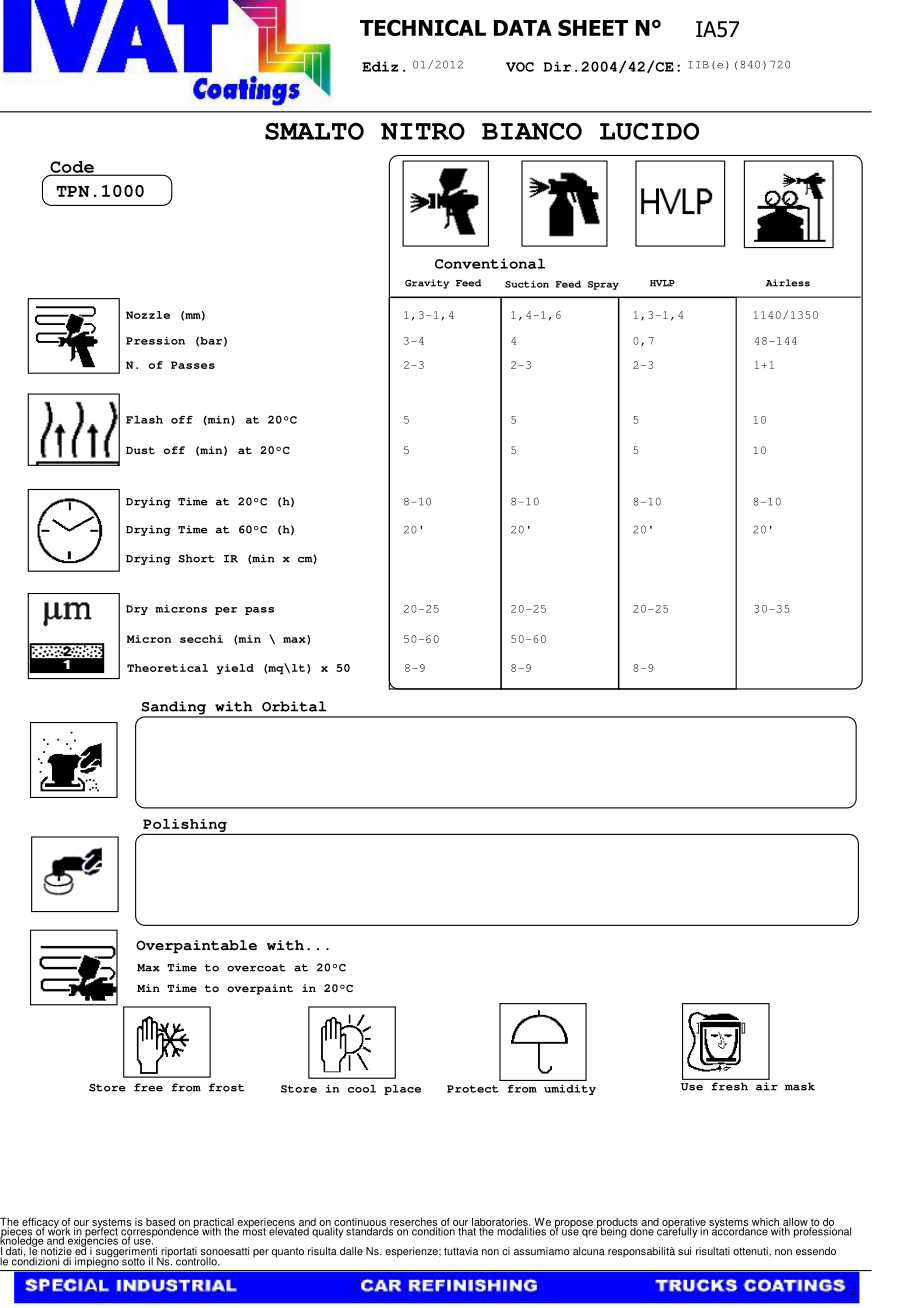 Image resolution: width=924 pixels, height=1308 pixels. What do you see at coordinates (294, 706) in the screenshot?
I see `Orbital` at bounding box center [294, 706].
